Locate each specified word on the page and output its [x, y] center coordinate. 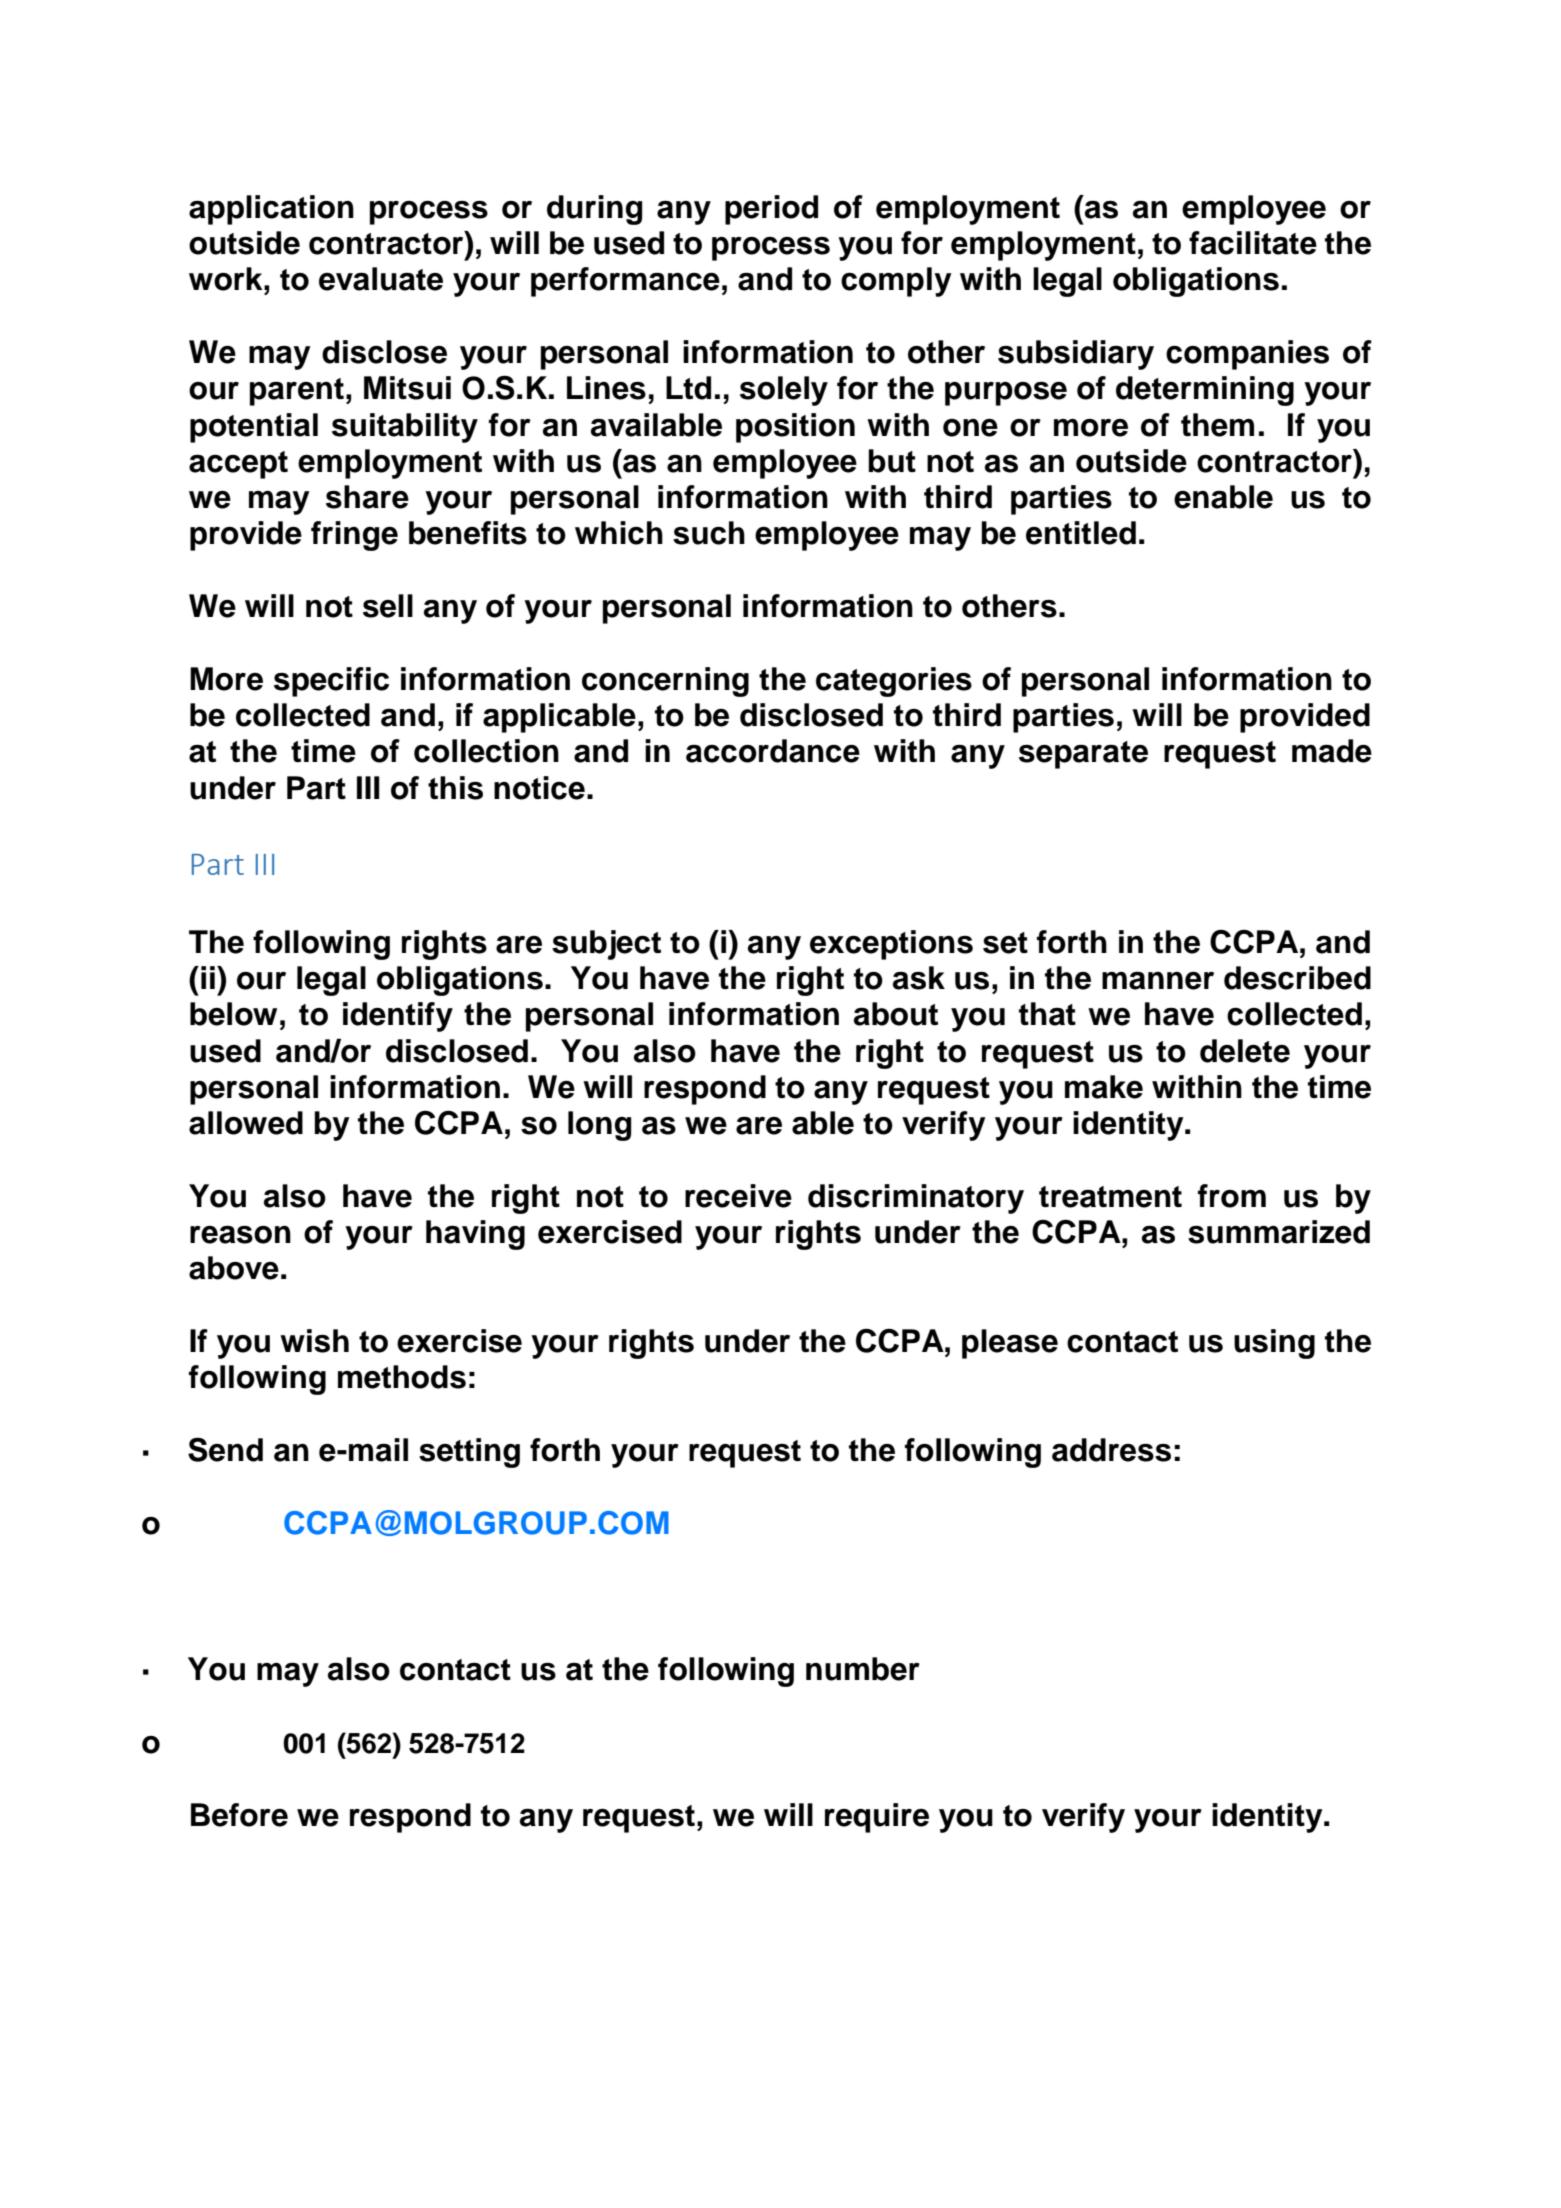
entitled [1081, 533]
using [1274, 1344]
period [771, 210]
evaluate [381, 279]
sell [388, 606]
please [1010, 1344]
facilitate [1253, 243]
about [896, 1014]
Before [239, 1815]
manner [1158, 980]
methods [402, 1377]
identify [398, 1017]
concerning [665, 682]
